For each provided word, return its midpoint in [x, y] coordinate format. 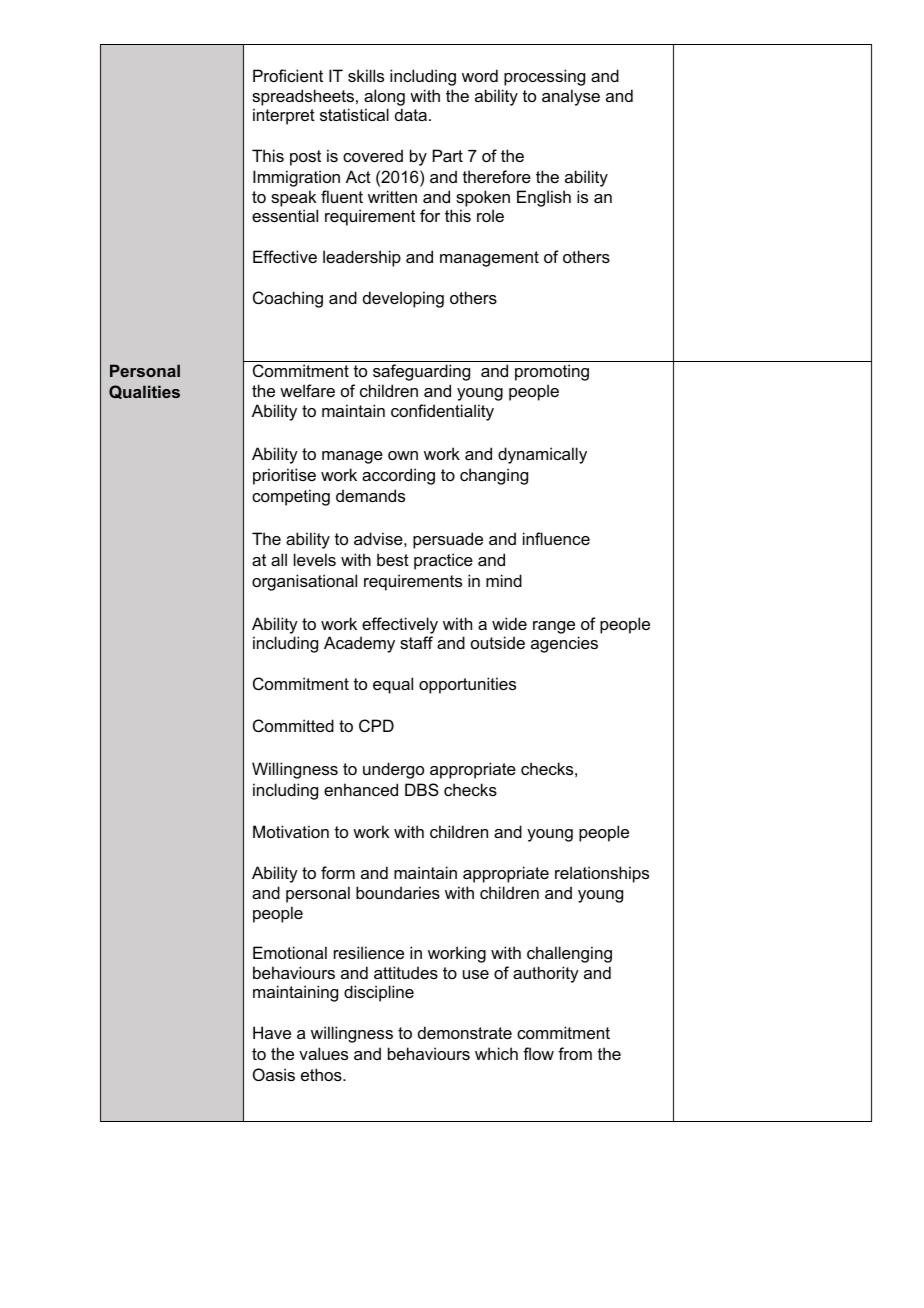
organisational [304, 582]
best [393, 559]
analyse [571, 97]
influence [556, 538]
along [384, 97]
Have [272, 1032]
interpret [284, 116]
